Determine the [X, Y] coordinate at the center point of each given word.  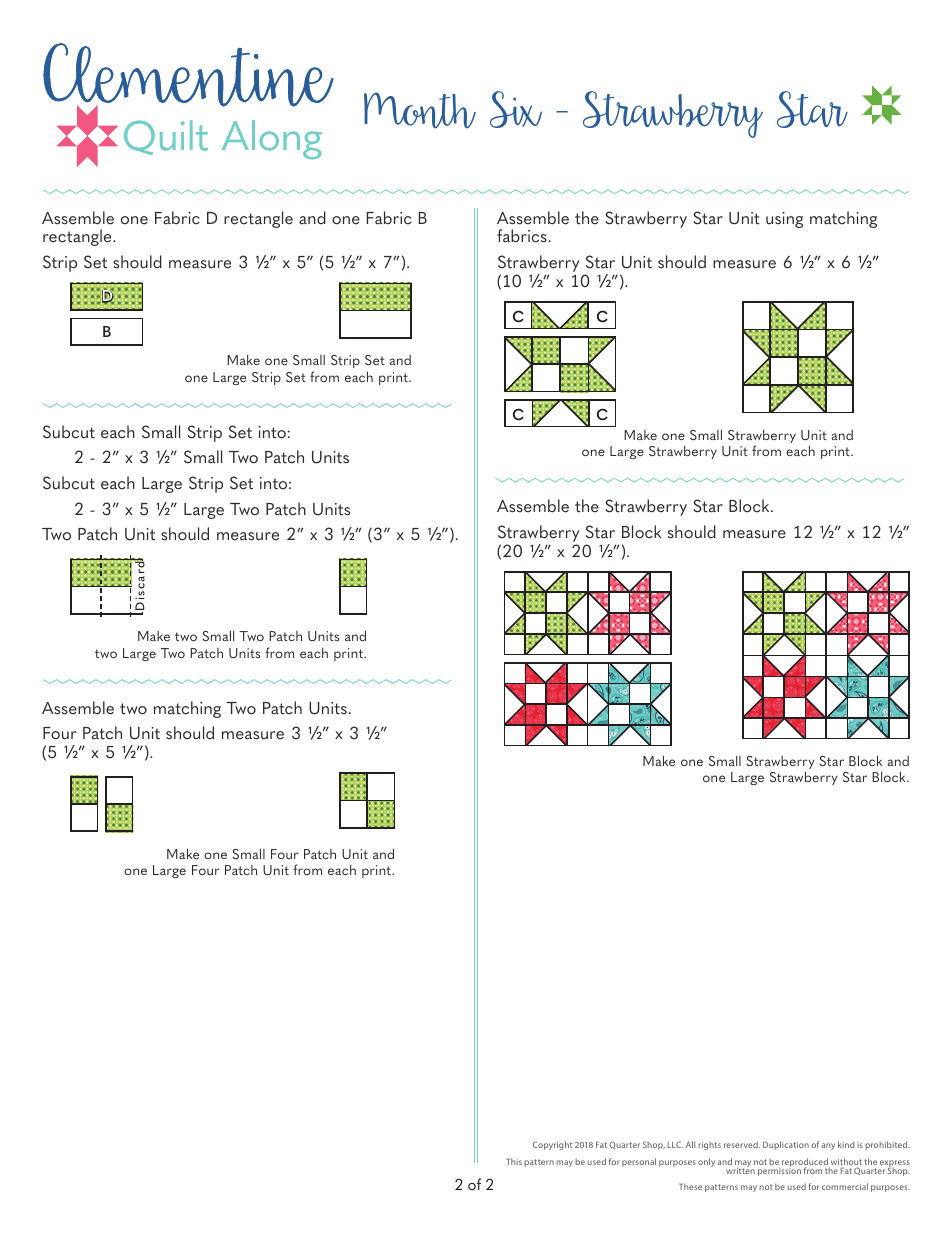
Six [516, 109]
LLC [675, 1144]
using [784, 220]
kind [846, 1144]
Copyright [552, 1145]
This [514, 1161]
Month [420, 110]
